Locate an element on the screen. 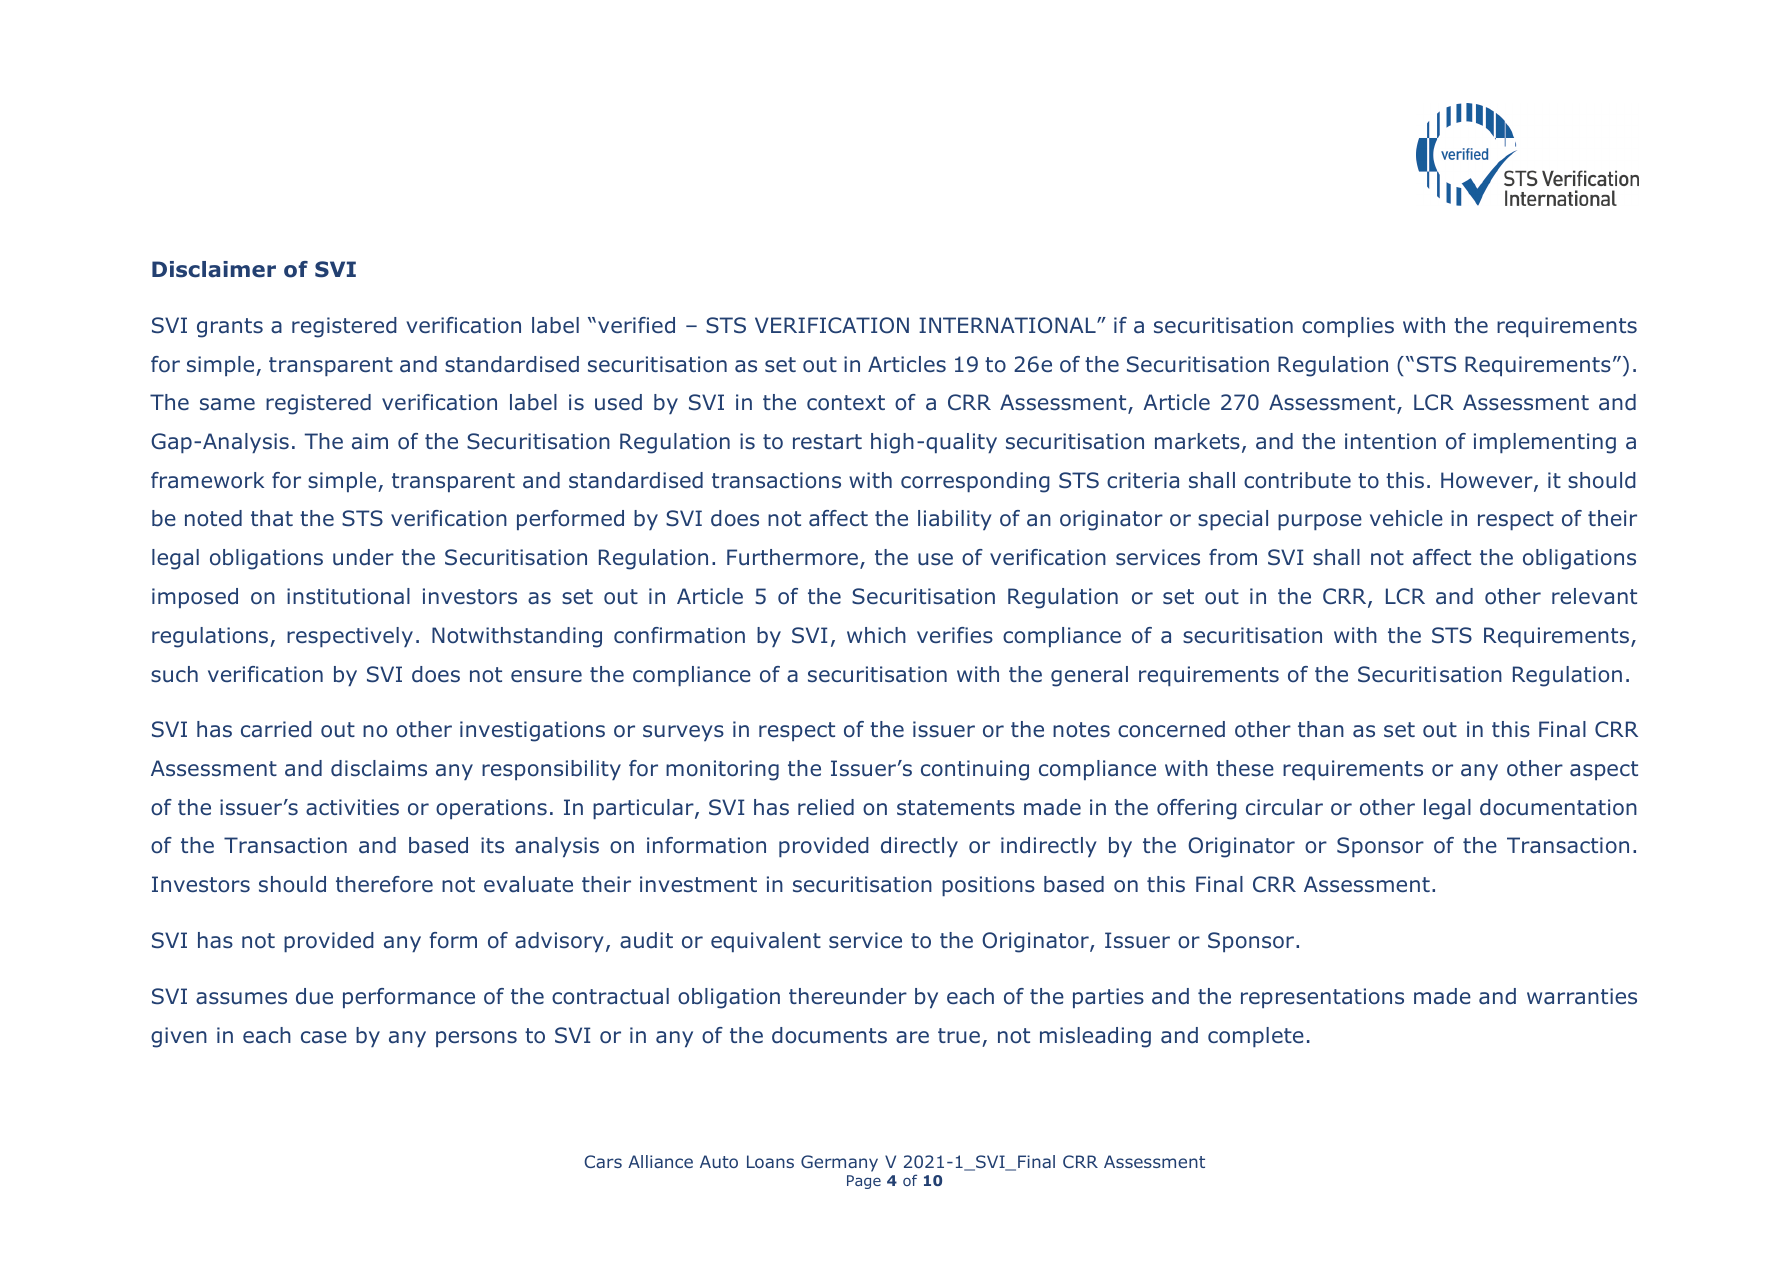 The width and height of the screenshot is (1789, 1265). complies is located at coordinates (1348, 327).
